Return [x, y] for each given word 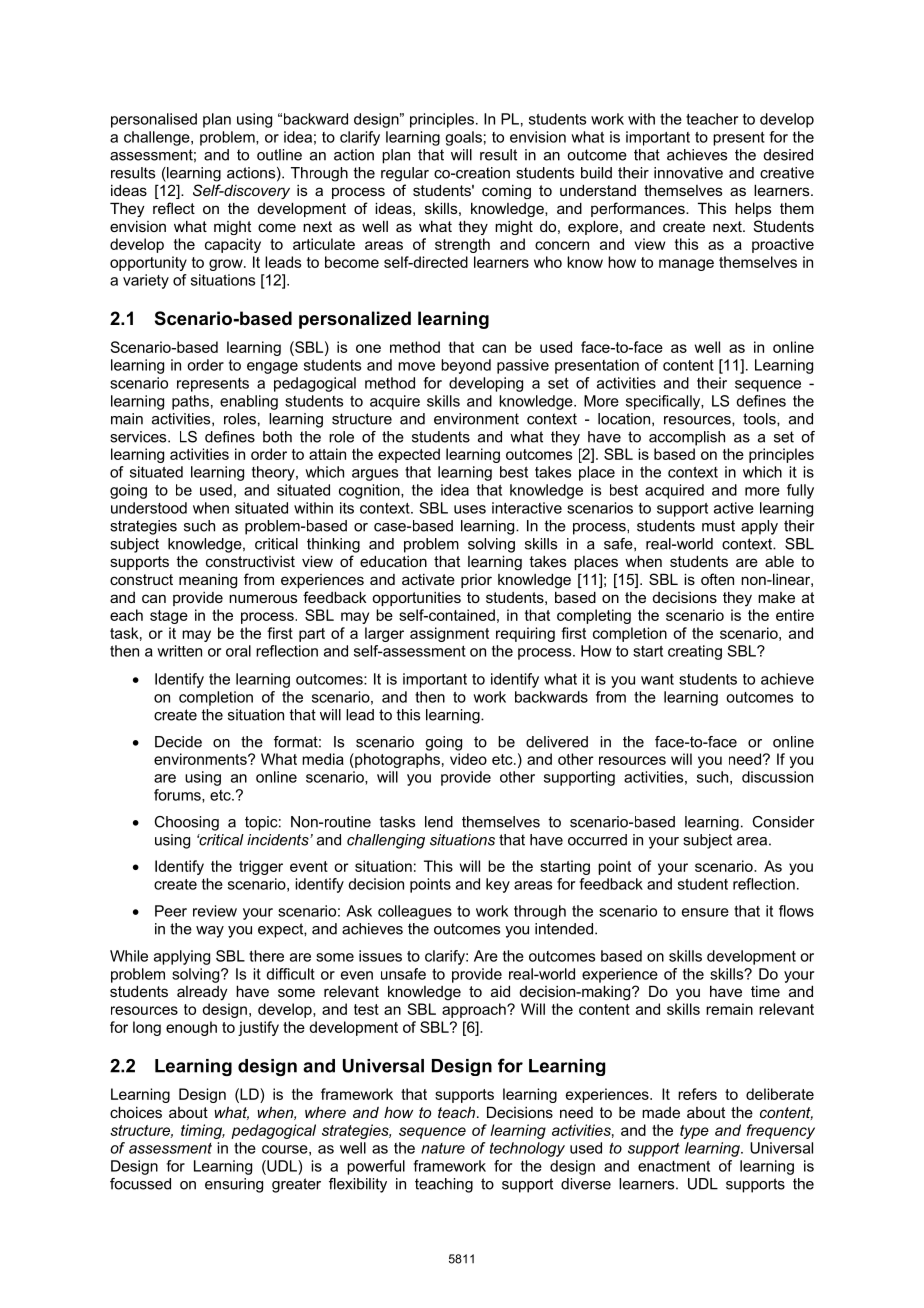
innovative [688, 173]
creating [695, 652]
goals [463, 138]
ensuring [234, 1185]
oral [238, 651]
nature [443, 1148]
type [694, 1132]
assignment [449, 634]
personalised [154, 120]
